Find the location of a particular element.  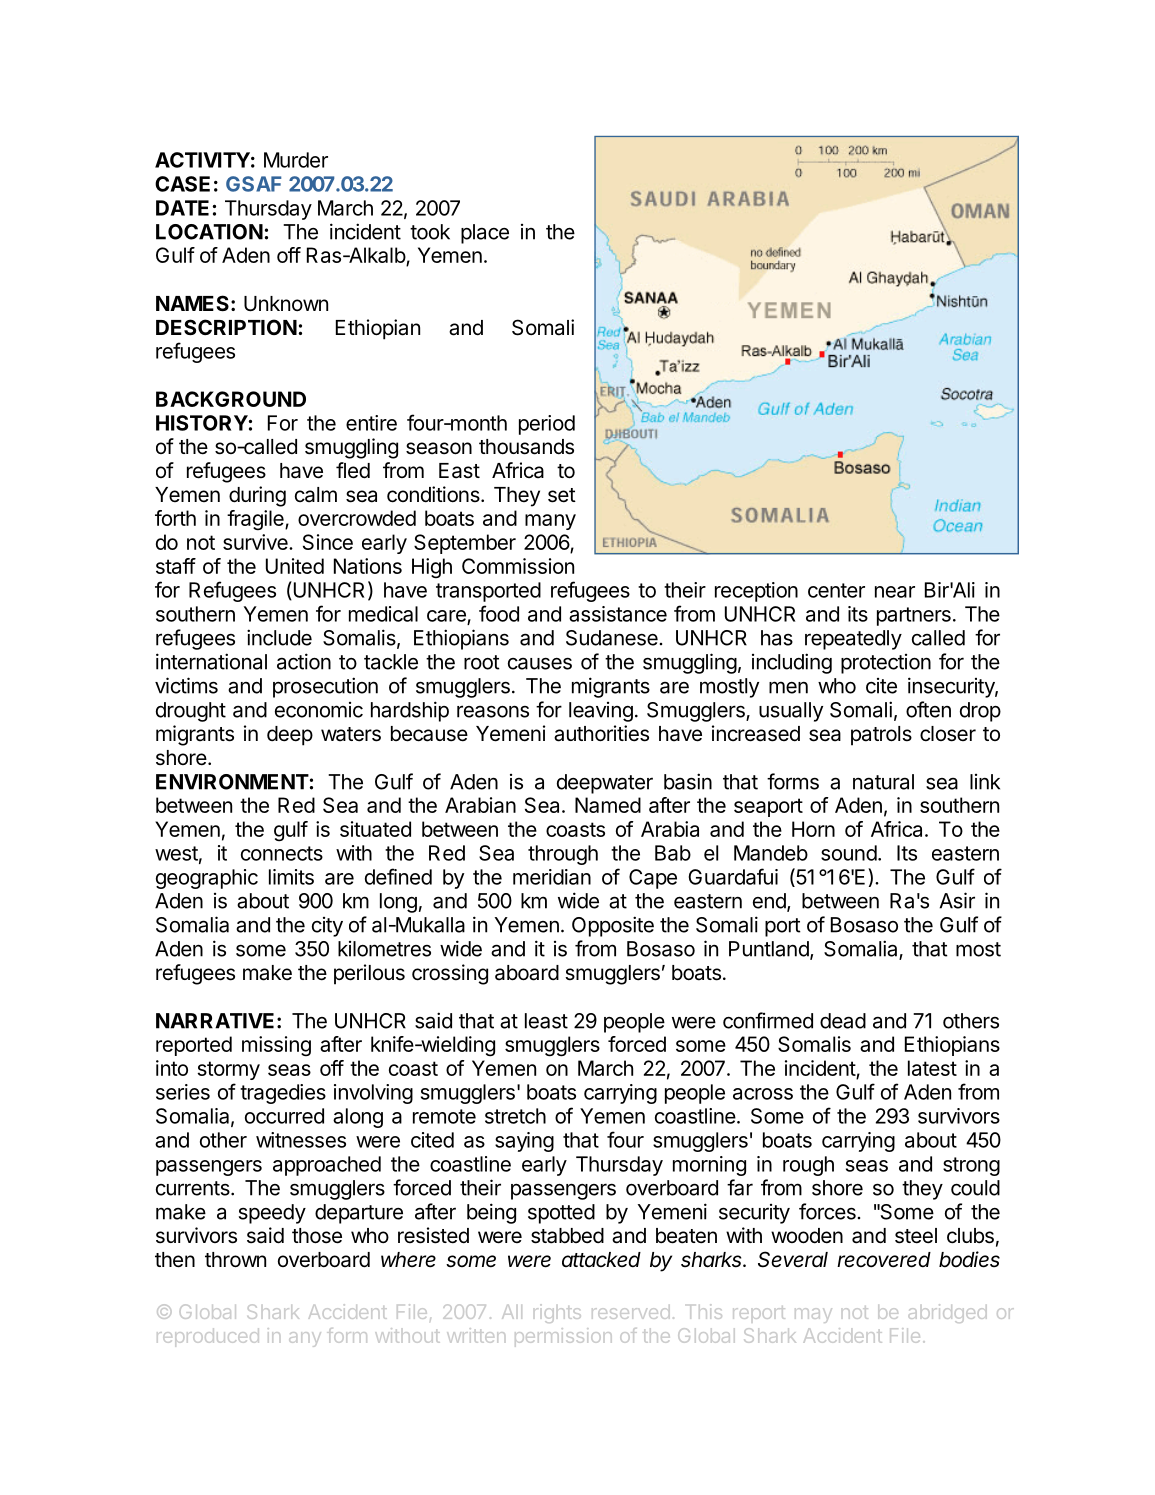

place is located at coordinates (485, 234).
